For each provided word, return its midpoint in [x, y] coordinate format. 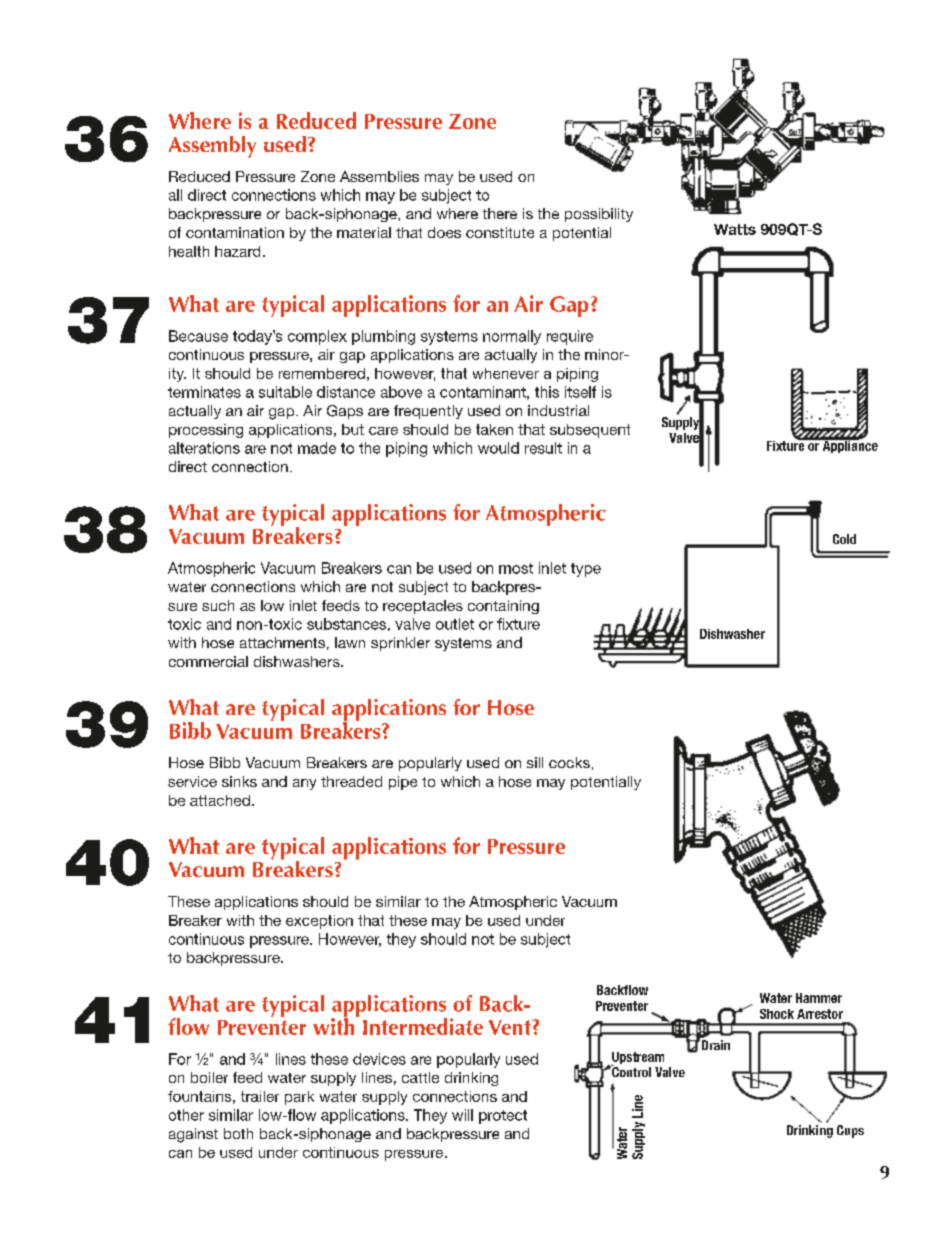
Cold [844, 539]
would [498, 448]
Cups [850, 1131]
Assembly [212, 147]
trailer [260, 1096]
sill [535, 762]
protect [503, 1117]
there [500, 213]
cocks [569, 762]
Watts [735, 229]
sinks [239, 781]
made [317, 448]
